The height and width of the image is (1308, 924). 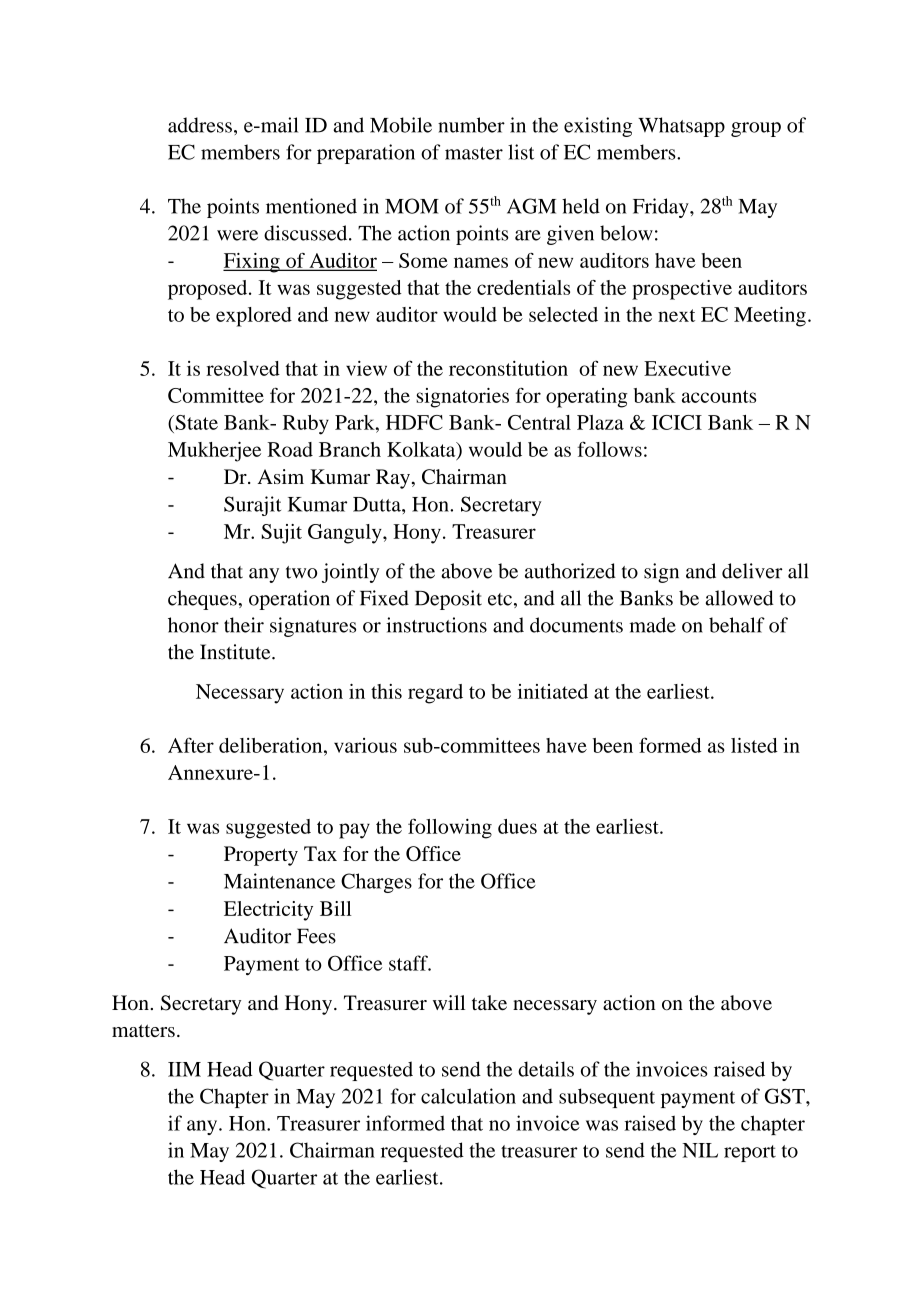 What do you see at coordinates (468, 1096) in the image?
I see `calculation` at bounding box center [468, 1096].
